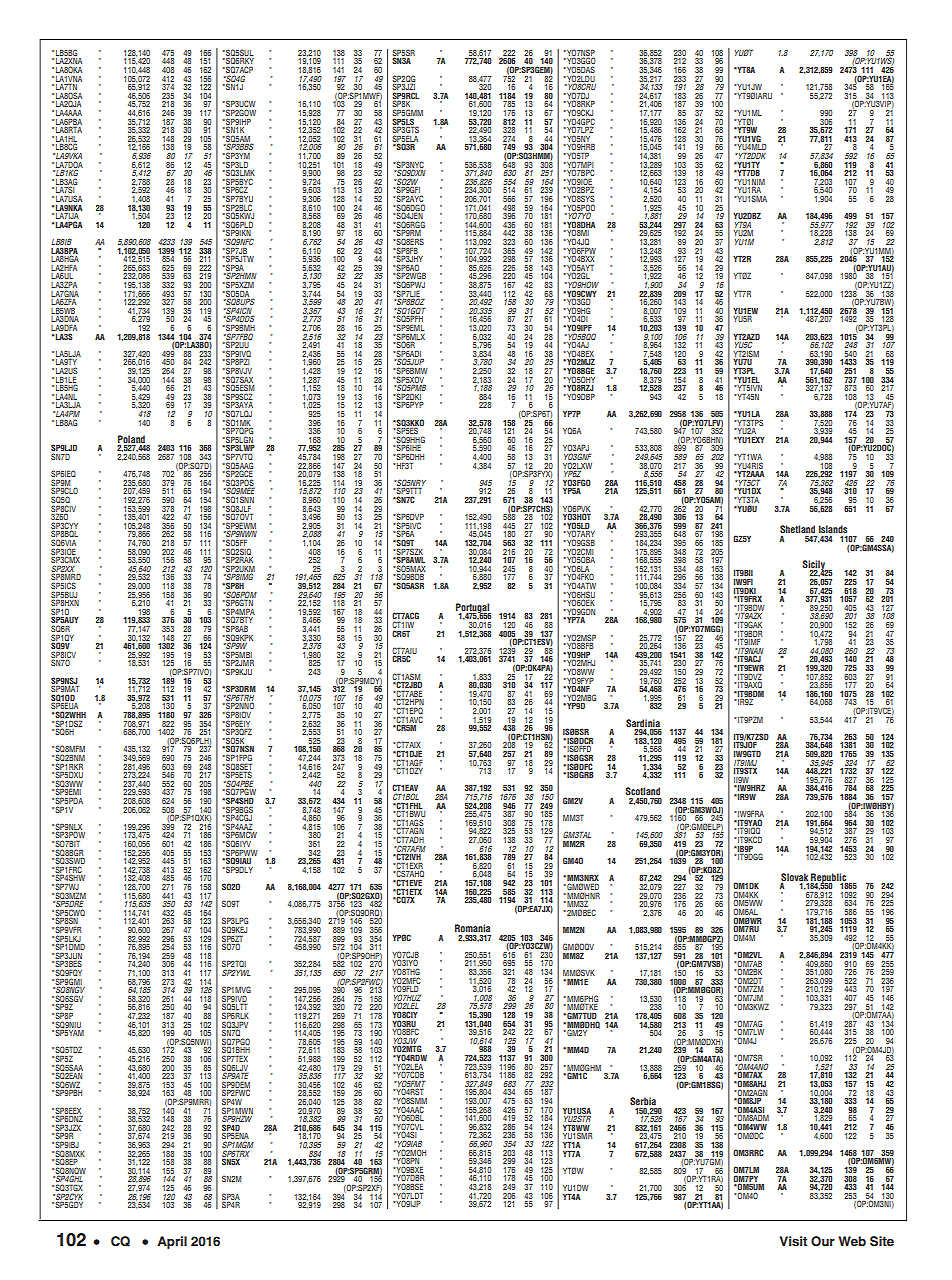 This document has height=1280, width=952. I want to click on Shetland, so click(797, 529).
